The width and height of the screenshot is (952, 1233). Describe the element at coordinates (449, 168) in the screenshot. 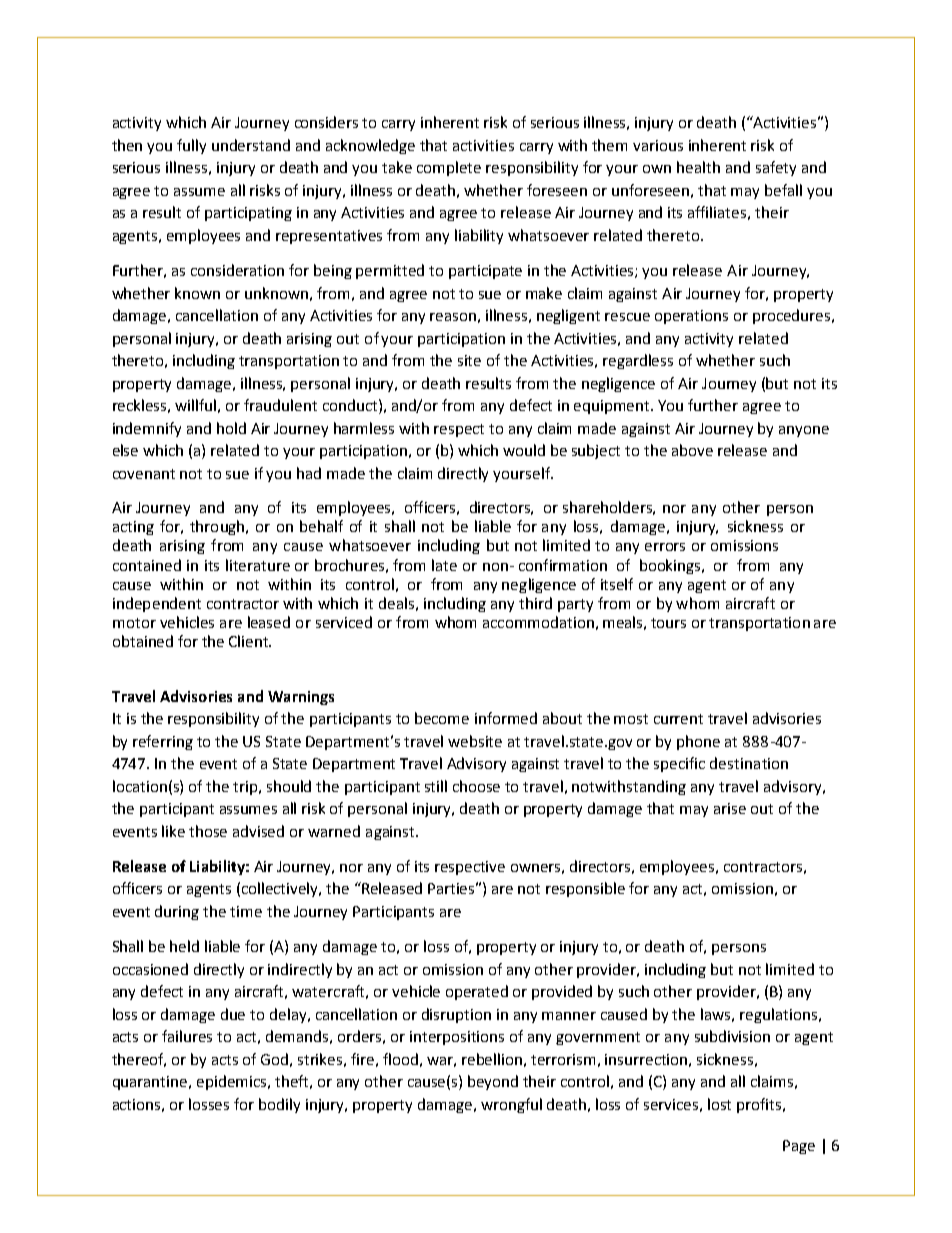

I see `complete` at that location.
